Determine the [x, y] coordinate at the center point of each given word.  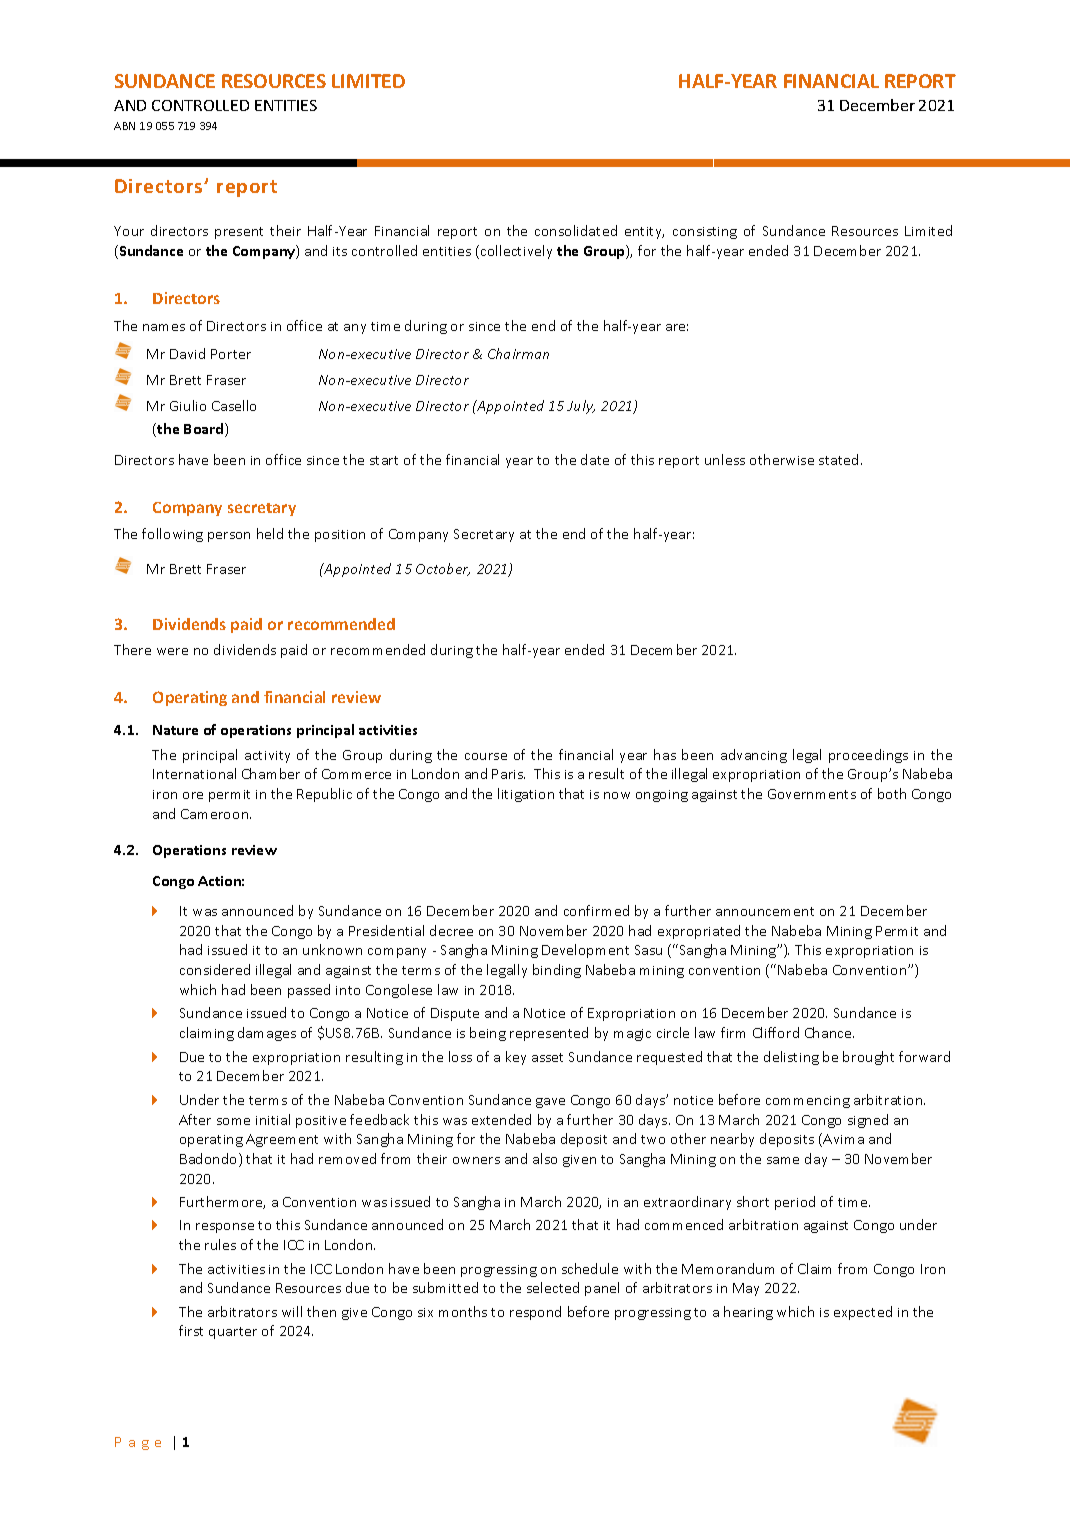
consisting [705, 233]
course [486, 756]
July [581, 407]
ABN [124, 126]
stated [840, 459]
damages [267, 1034]
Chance [829, 1032]
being [488, 1034]
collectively [516, 252]
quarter [233, 1333]
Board [205, 430]
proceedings [868, 756]
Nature [175, 730]
